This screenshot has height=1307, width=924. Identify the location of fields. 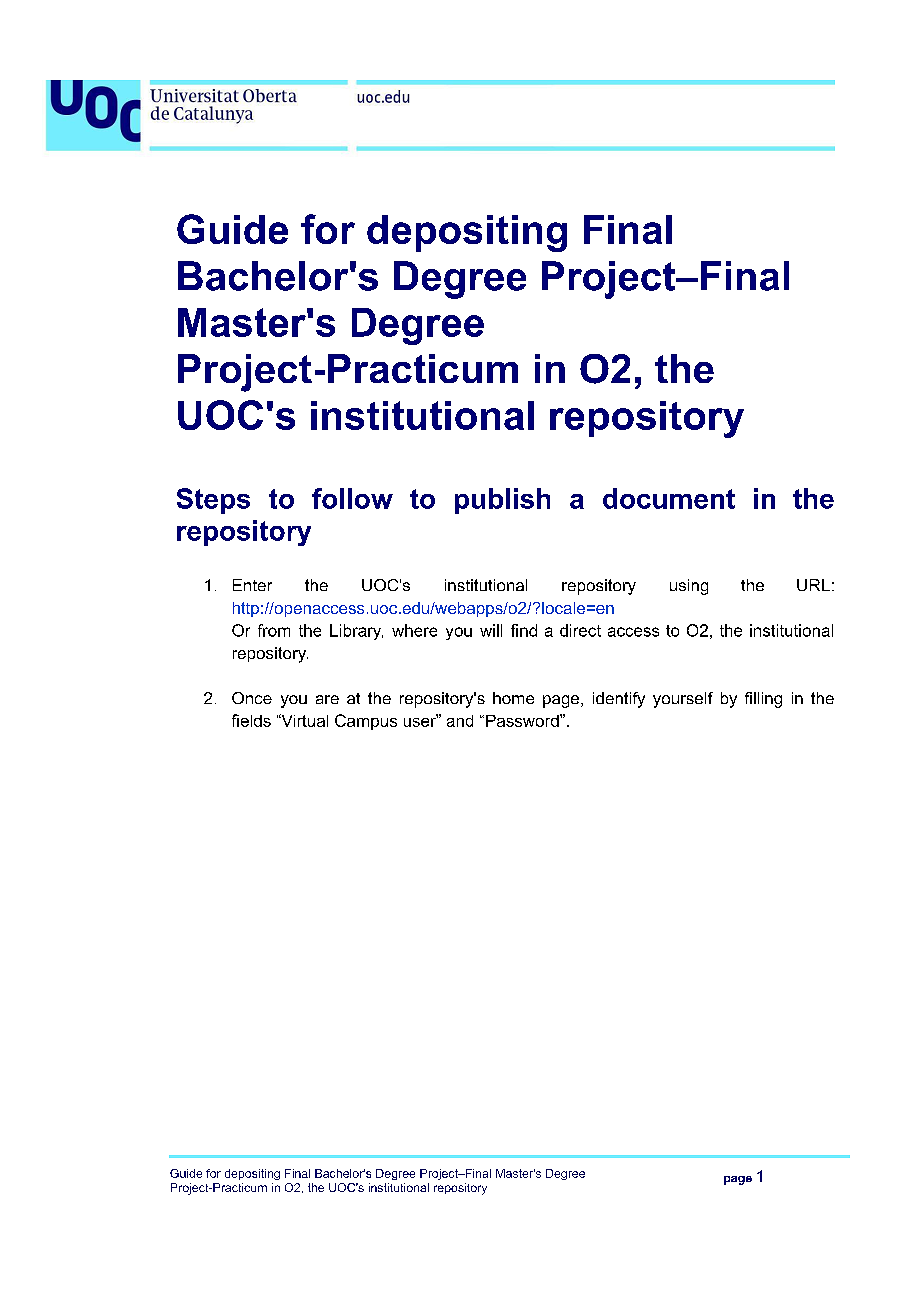
(251, 720).
